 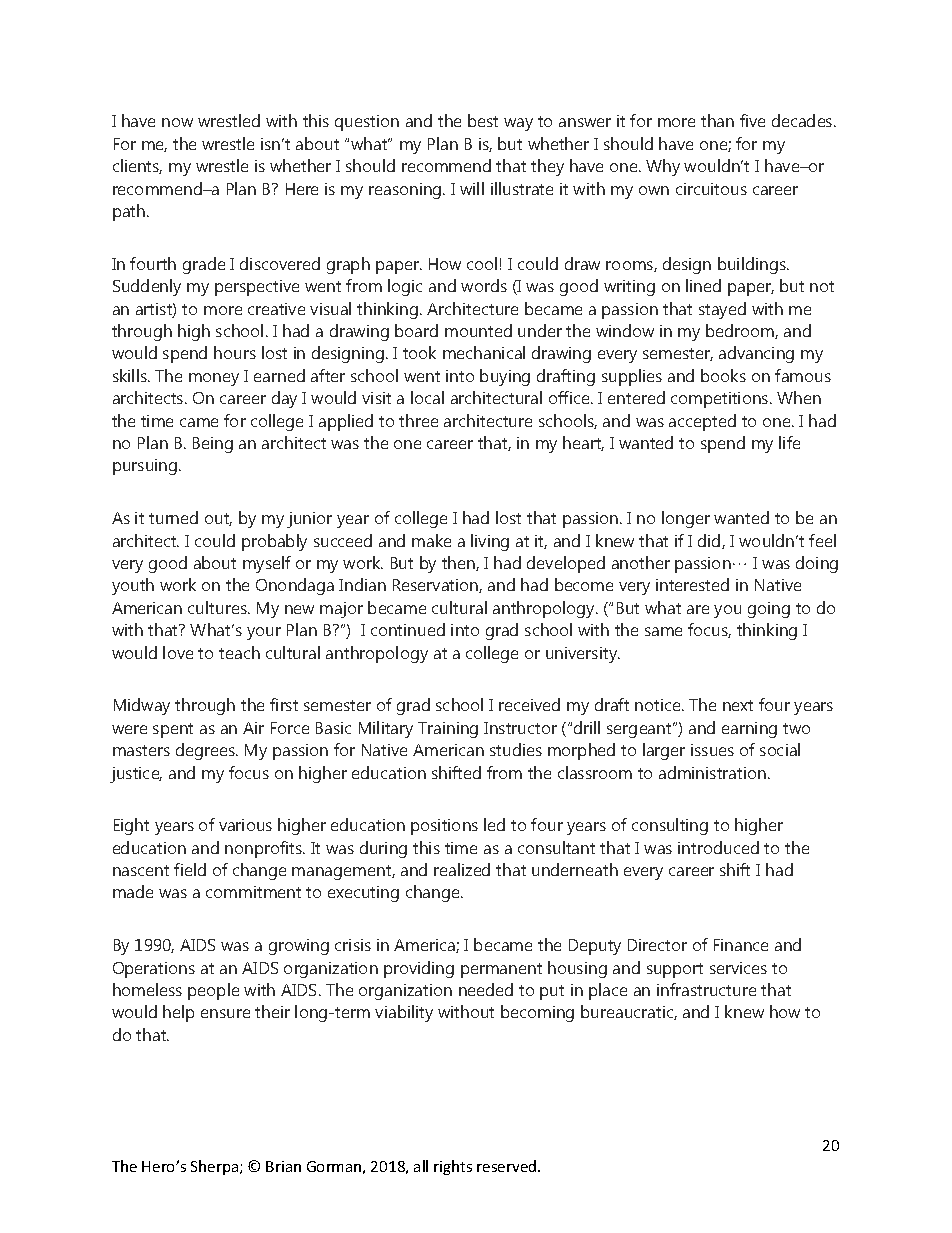 What do you see at coordinates (177, 122) in the screenshot?
I see `now` at bounding box center [177, 122].
